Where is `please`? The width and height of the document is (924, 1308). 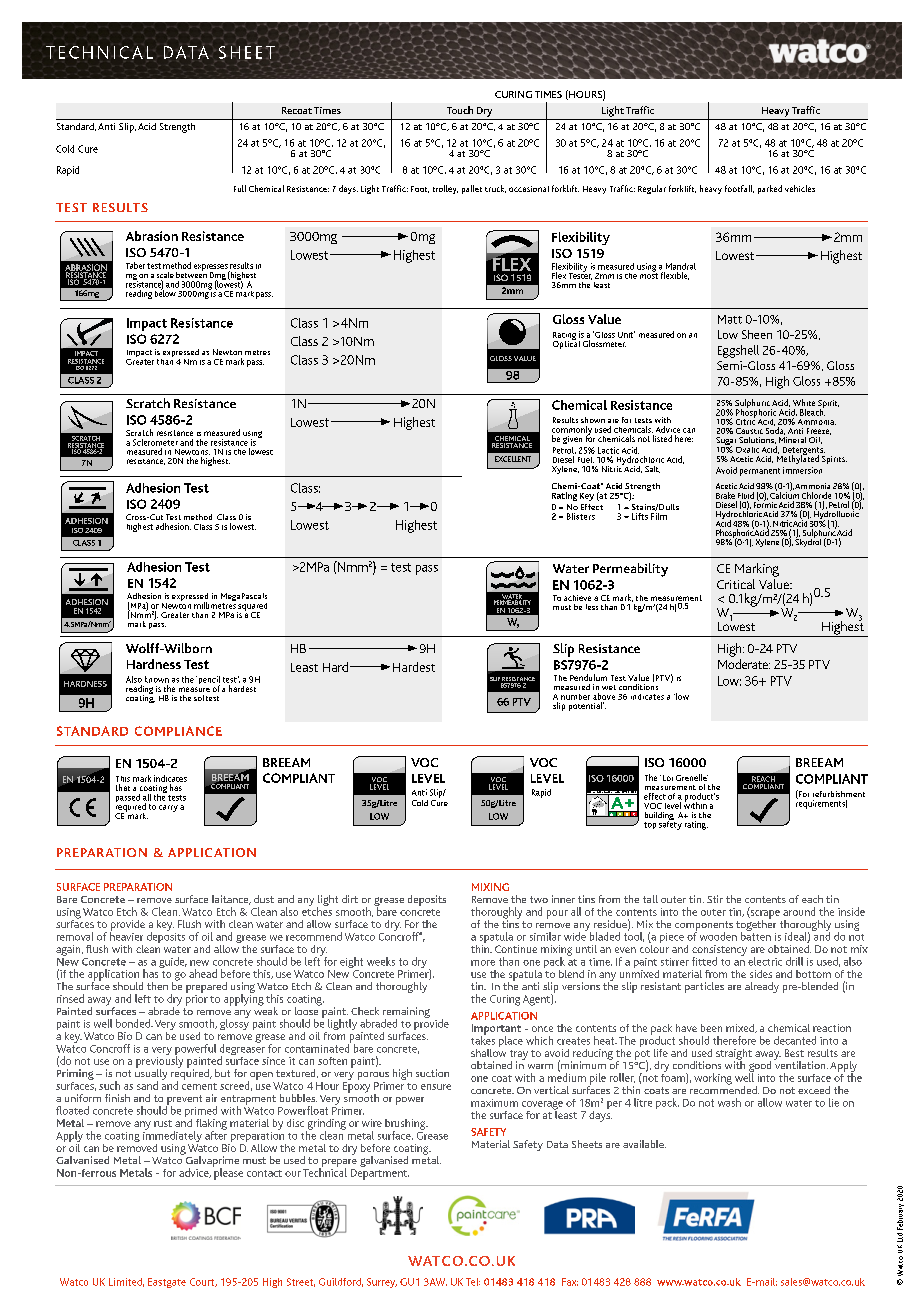 please is located at coordinates (228, 1173).
